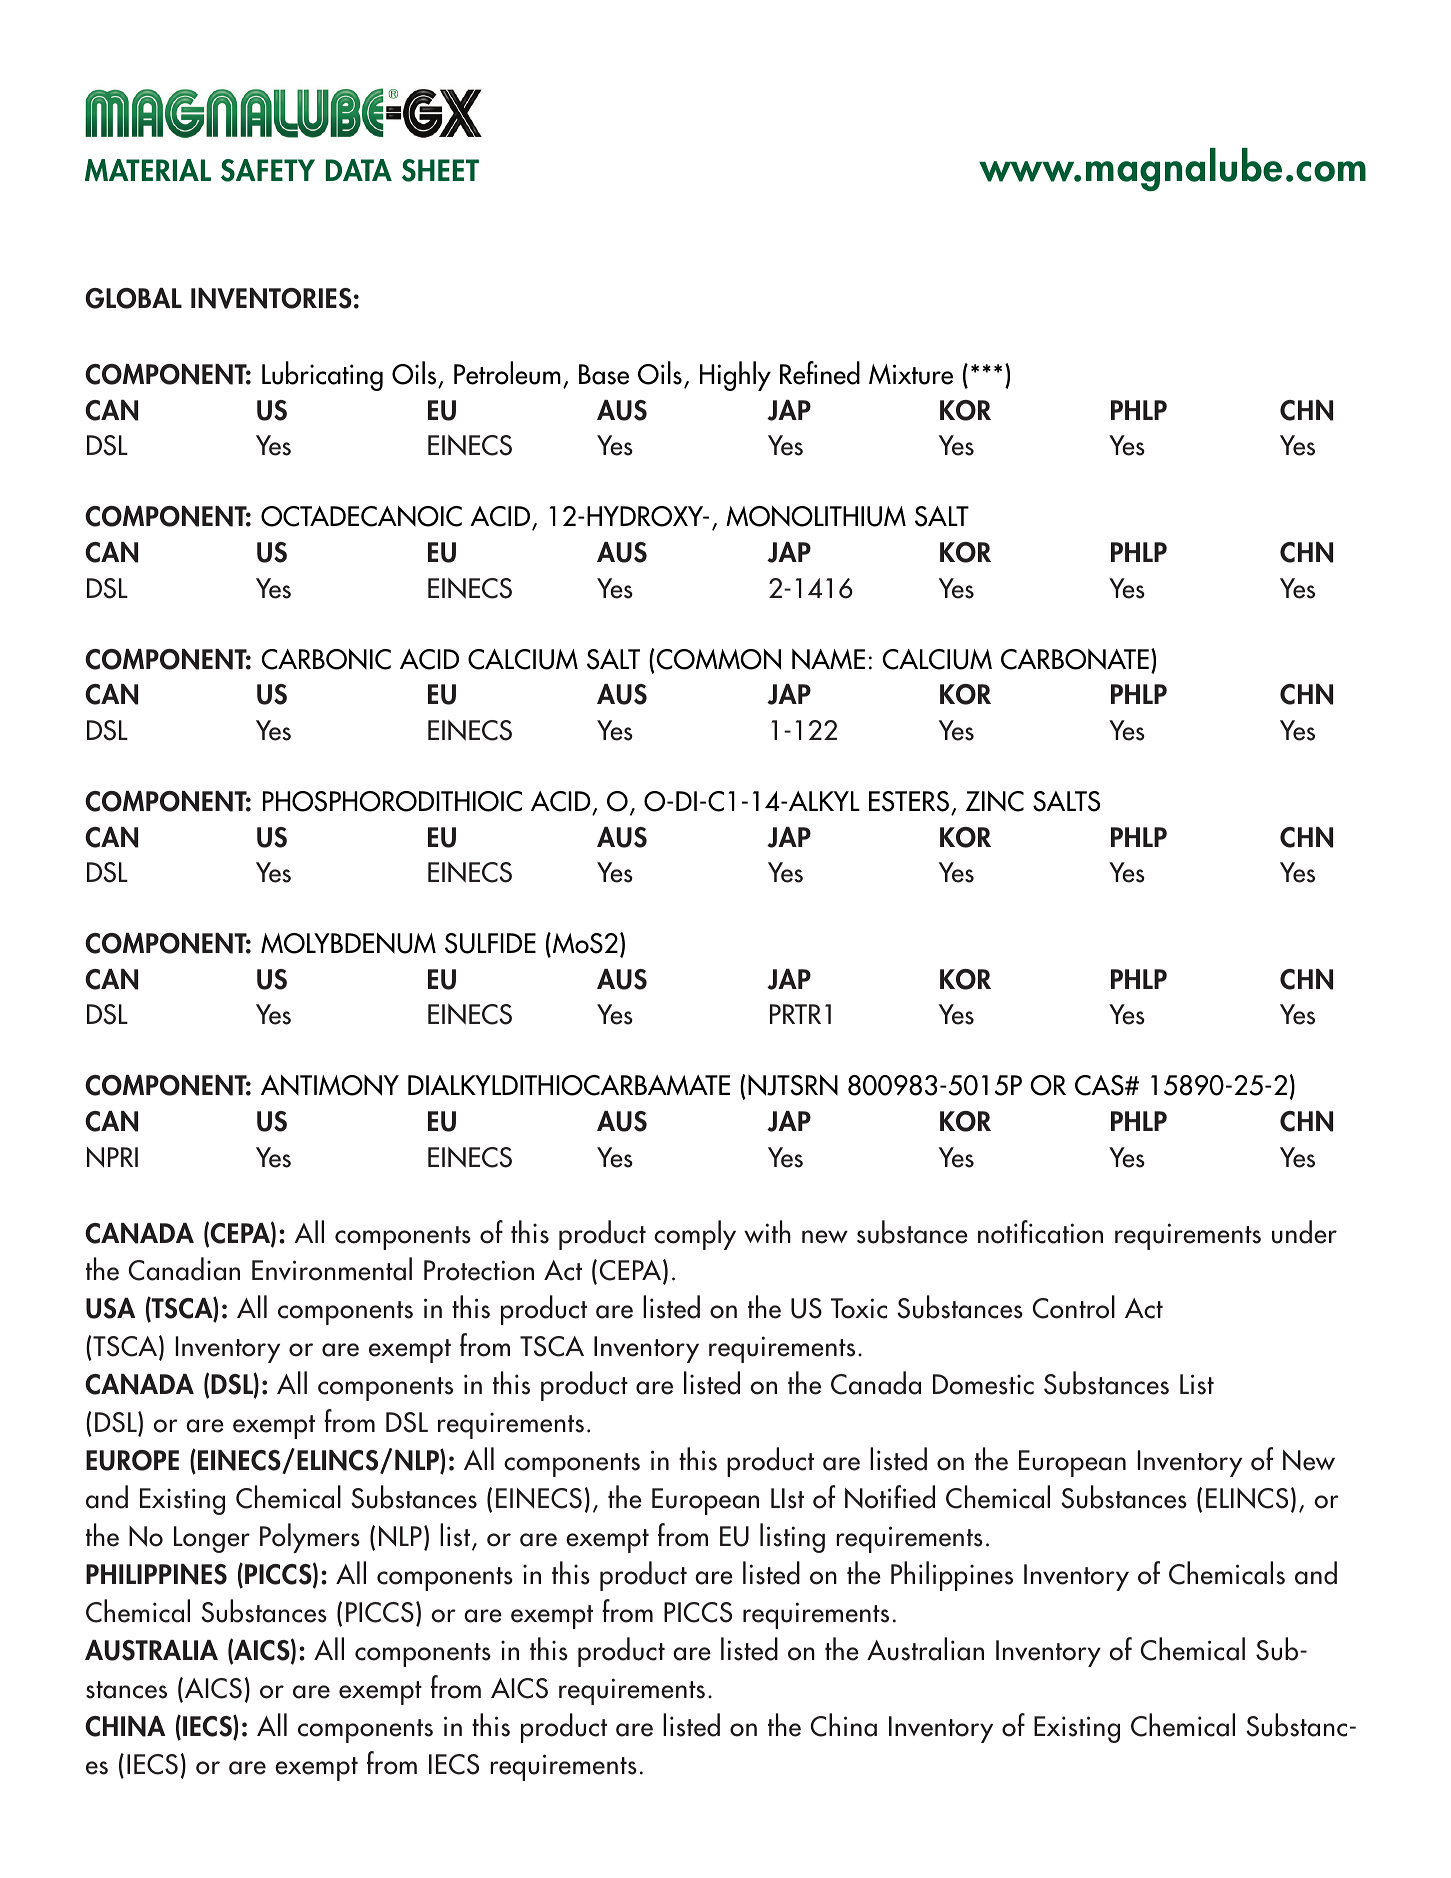 The image size is (1451, 1878). What do you see at coordinates (326, 659) in the screenshot?
I see `CARBONIC` at bounding box center [326, 659].
